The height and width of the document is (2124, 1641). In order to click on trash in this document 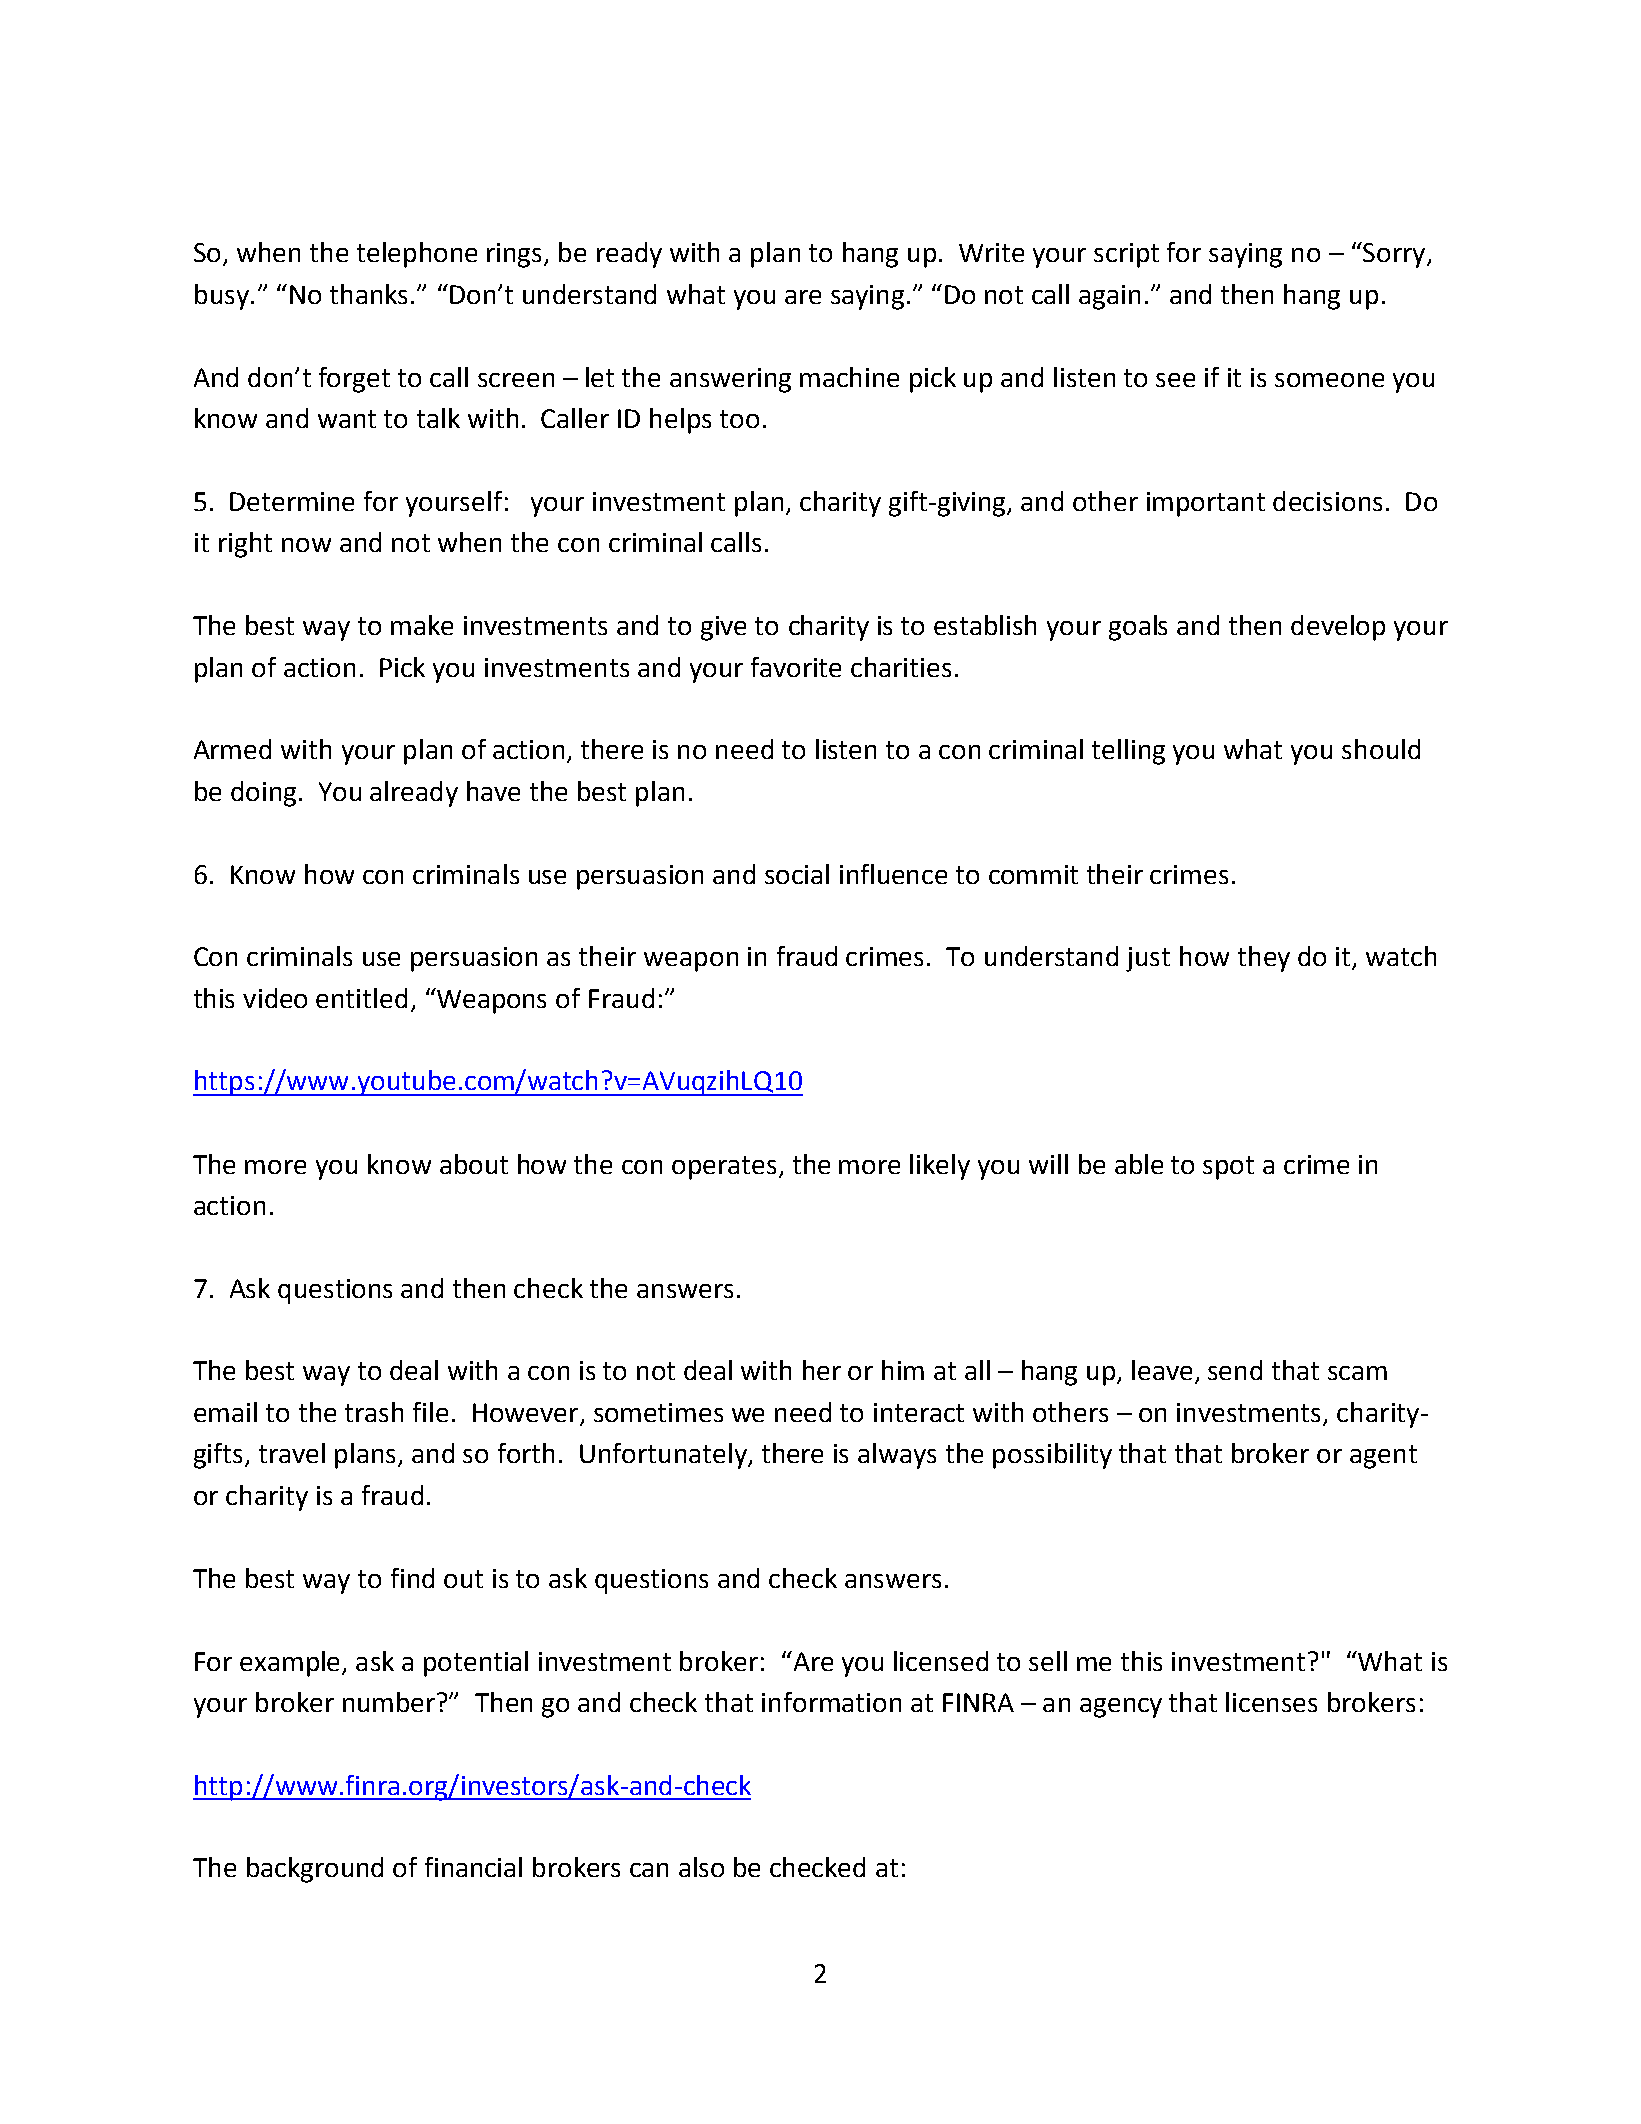, I will do `click(374, 1412)`.
